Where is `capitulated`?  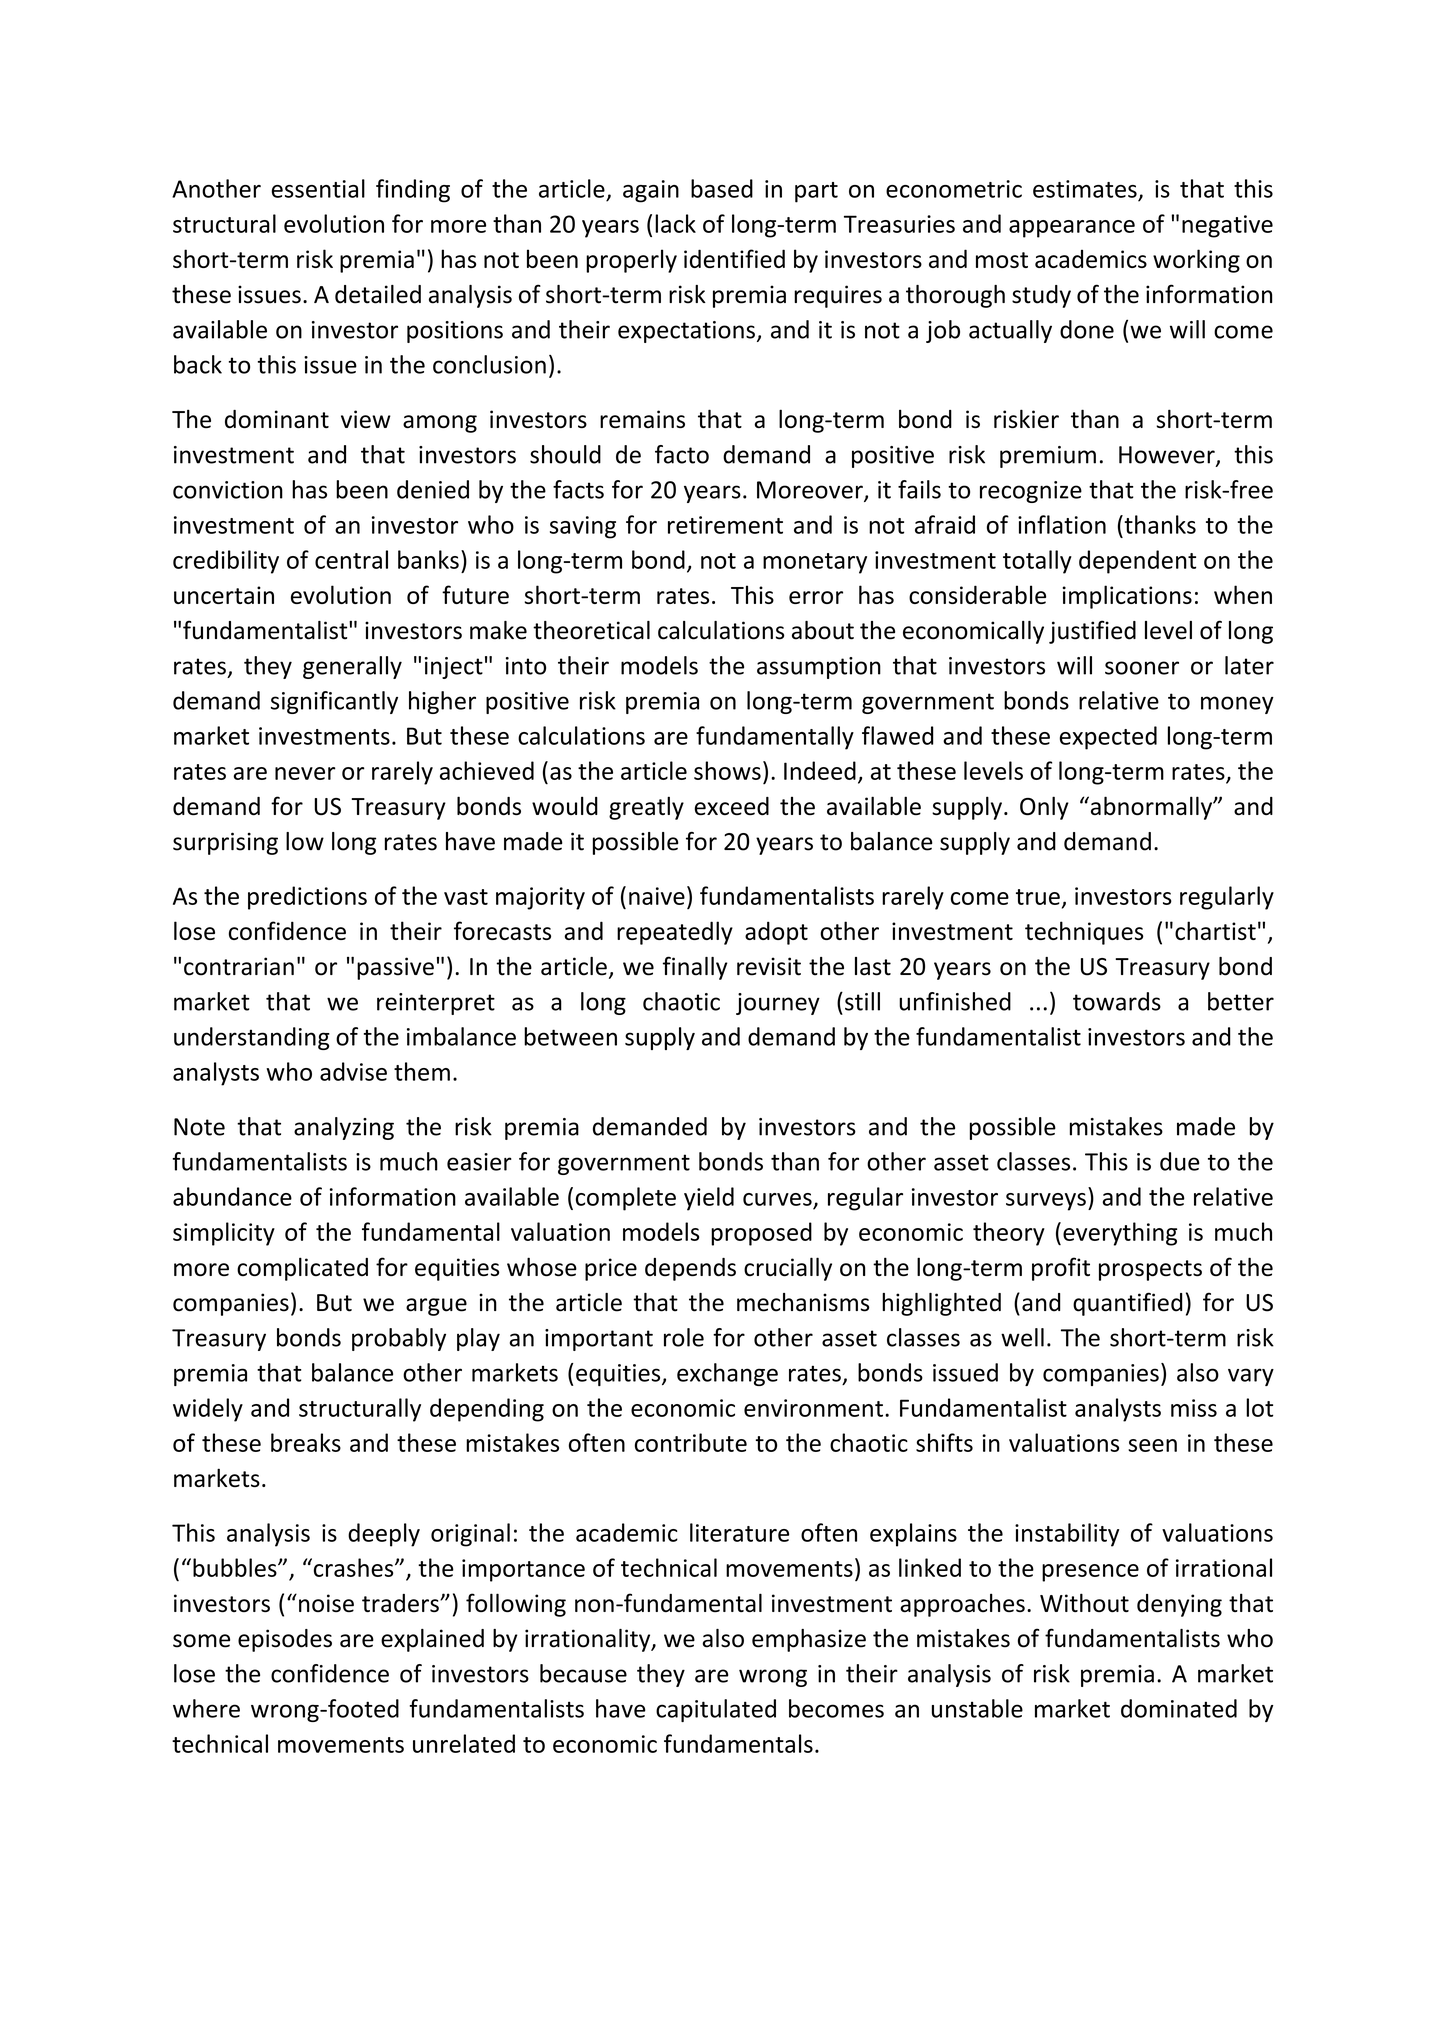
capitulated is located at coordinates (716, 1710).
